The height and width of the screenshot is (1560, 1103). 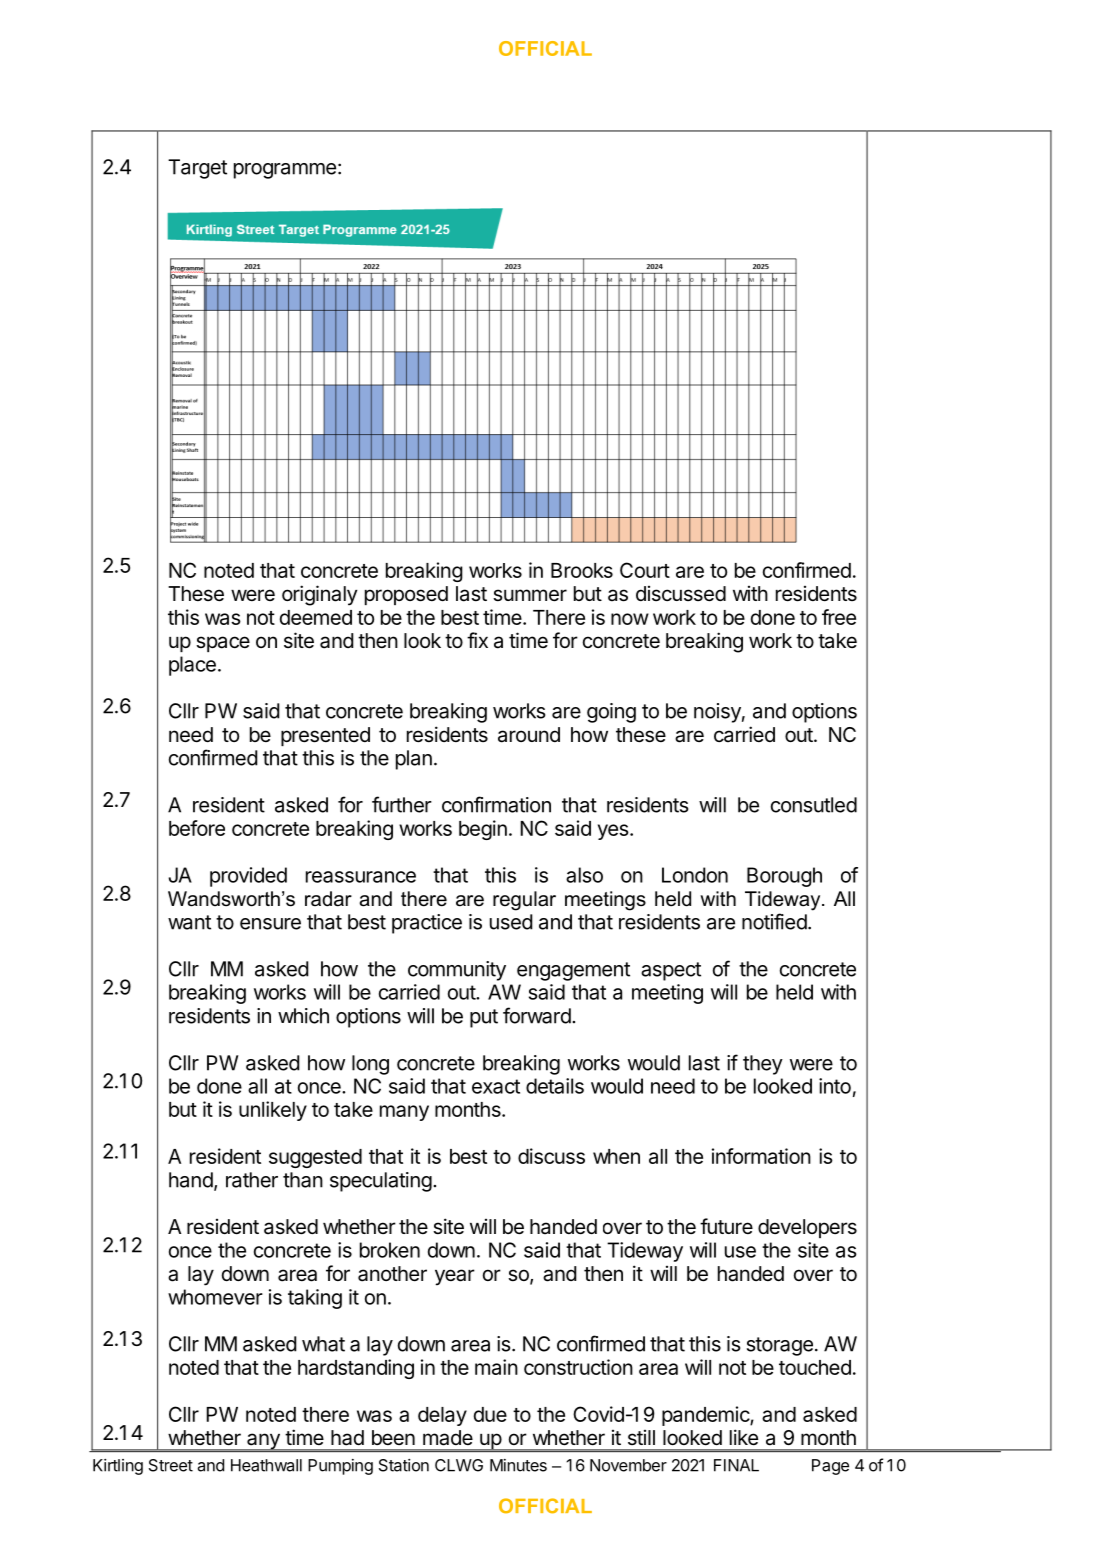 I want to click on confirmation, so click(x=496, y=804).
